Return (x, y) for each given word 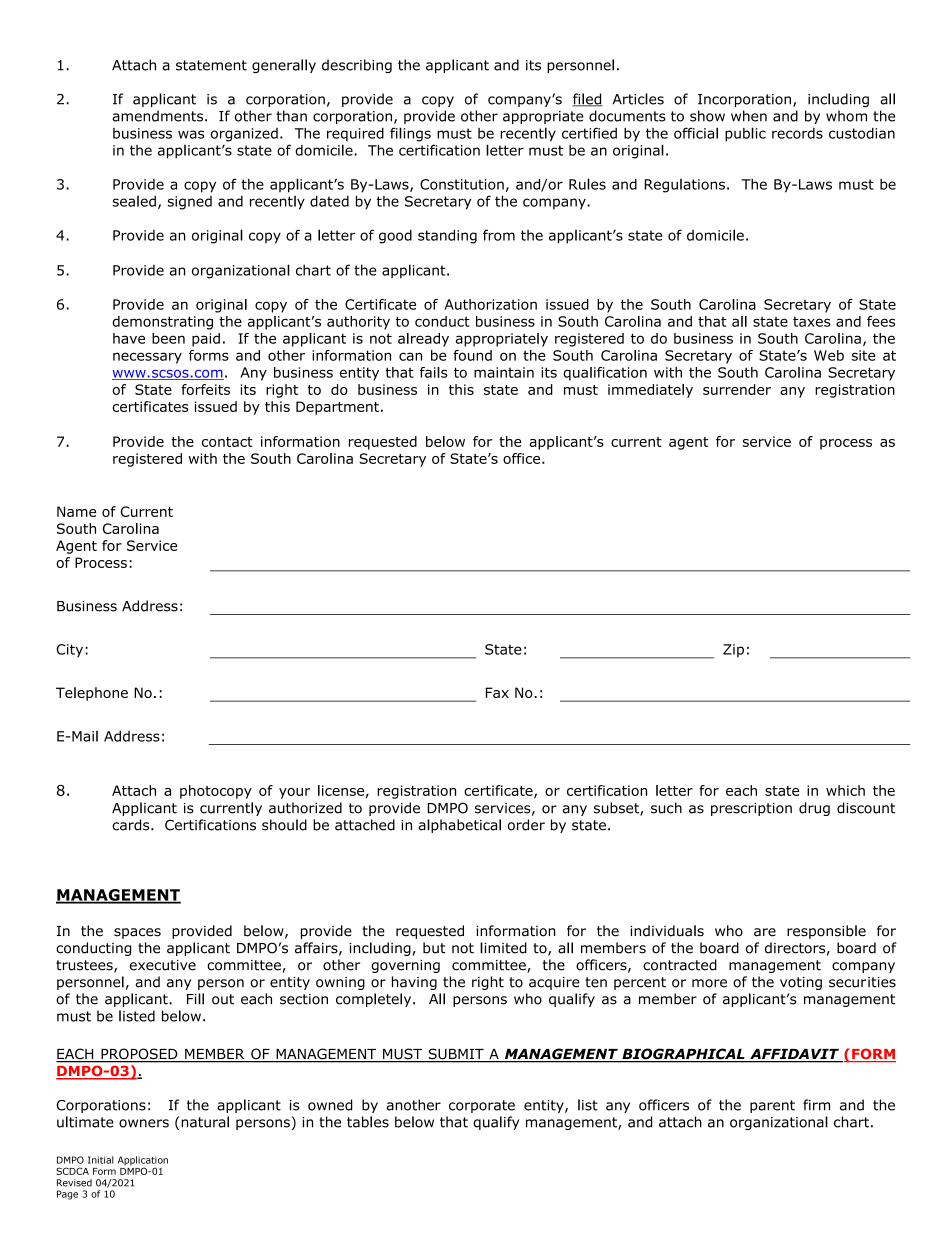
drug (814, 809)
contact (227, 442)
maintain (504, 372)
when (749, 116)
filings (410, 134)
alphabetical (460, 826)
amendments (159, 116)
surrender (737, 389)
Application (143, 1162)
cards (132, 825)
